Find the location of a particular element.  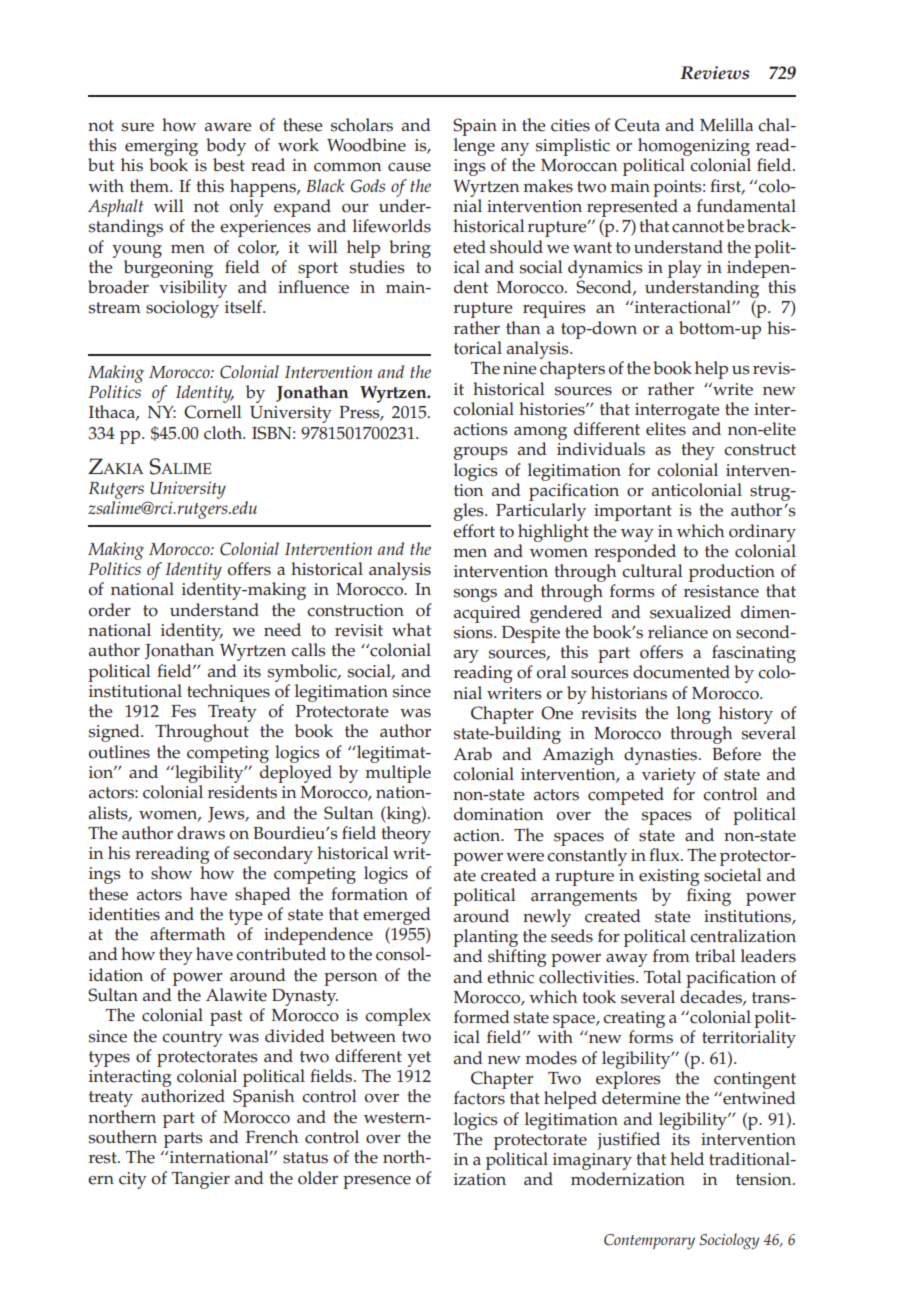

what is located at coordinates (411, 629).
